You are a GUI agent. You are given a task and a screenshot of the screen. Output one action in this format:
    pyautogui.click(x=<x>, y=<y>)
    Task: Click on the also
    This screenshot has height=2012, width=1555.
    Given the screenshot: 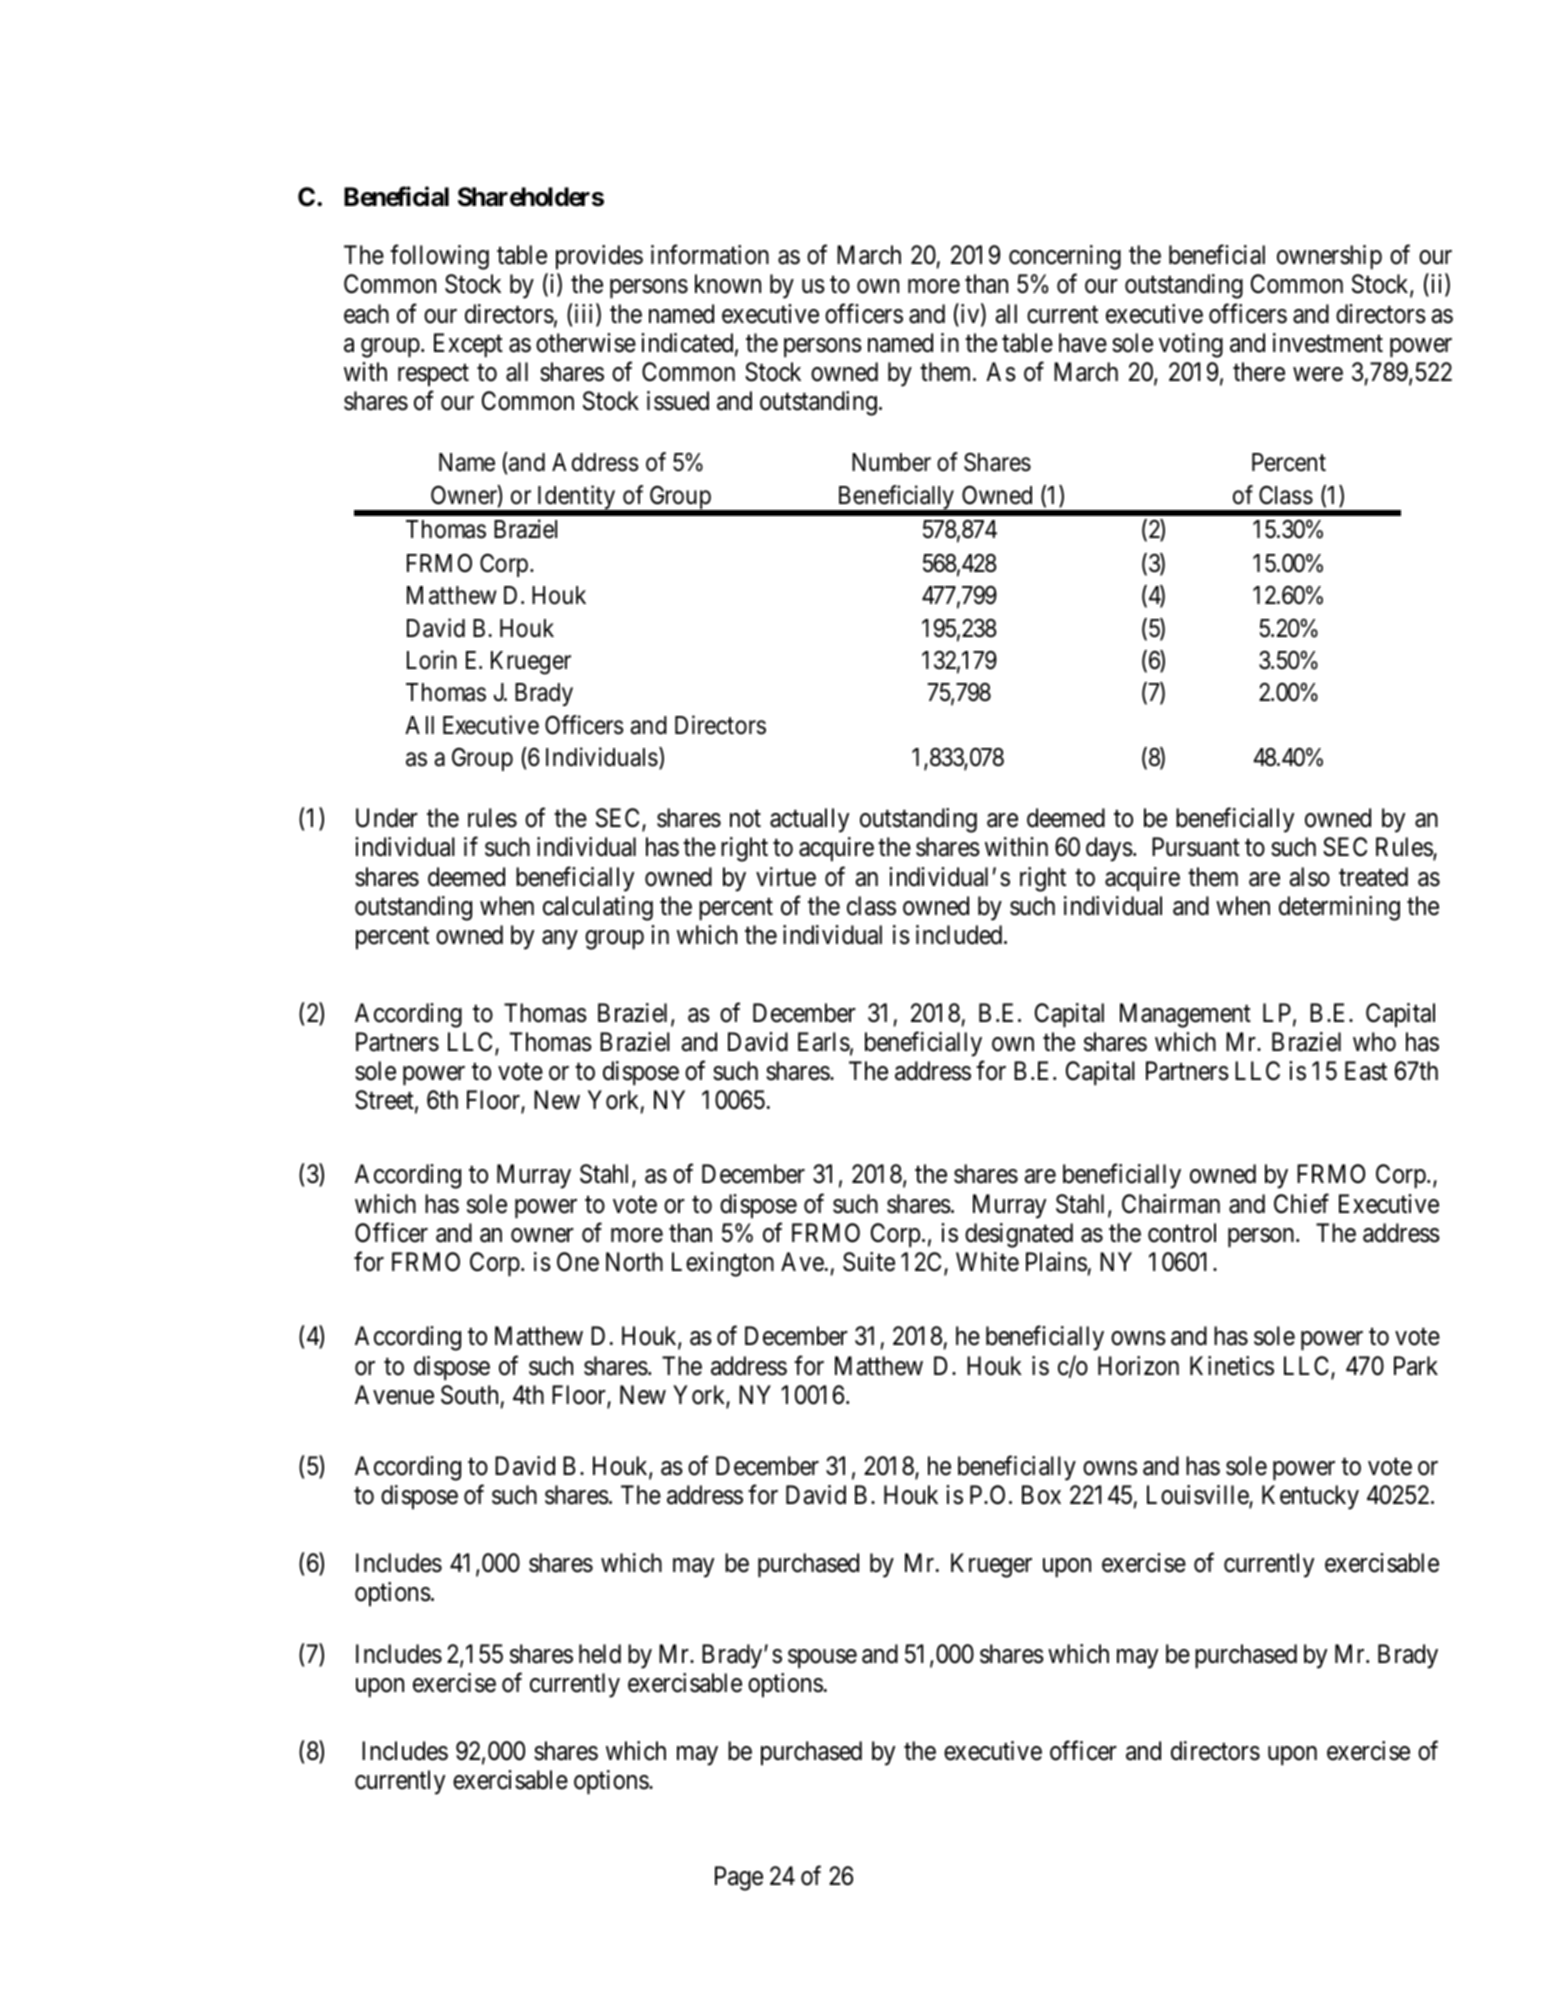 What is the action you would take?
    pyautogui.click(x=1310, y=877)
